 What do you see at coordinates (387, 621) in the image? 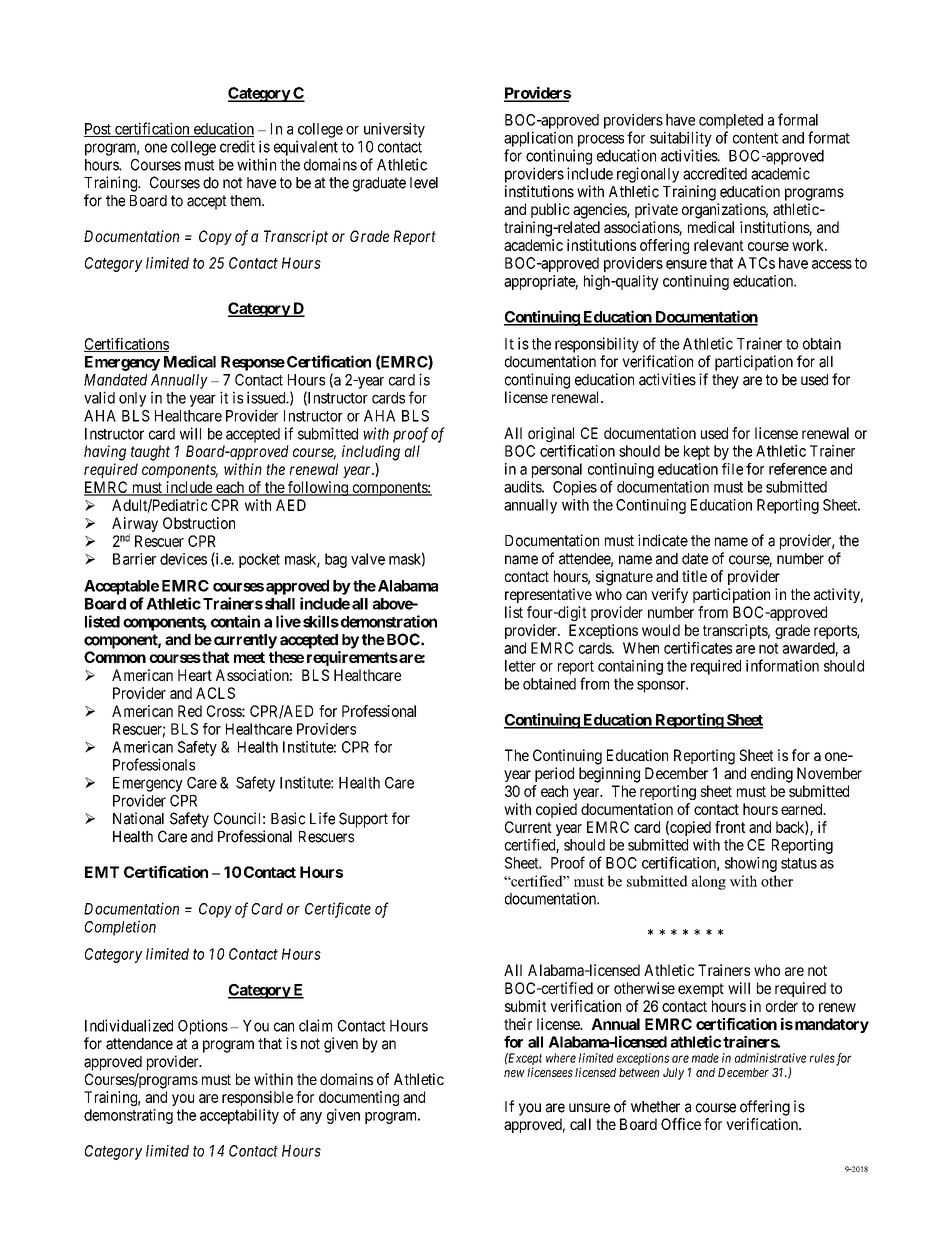
I see `demonstration` at bounding box center [387, 621].
